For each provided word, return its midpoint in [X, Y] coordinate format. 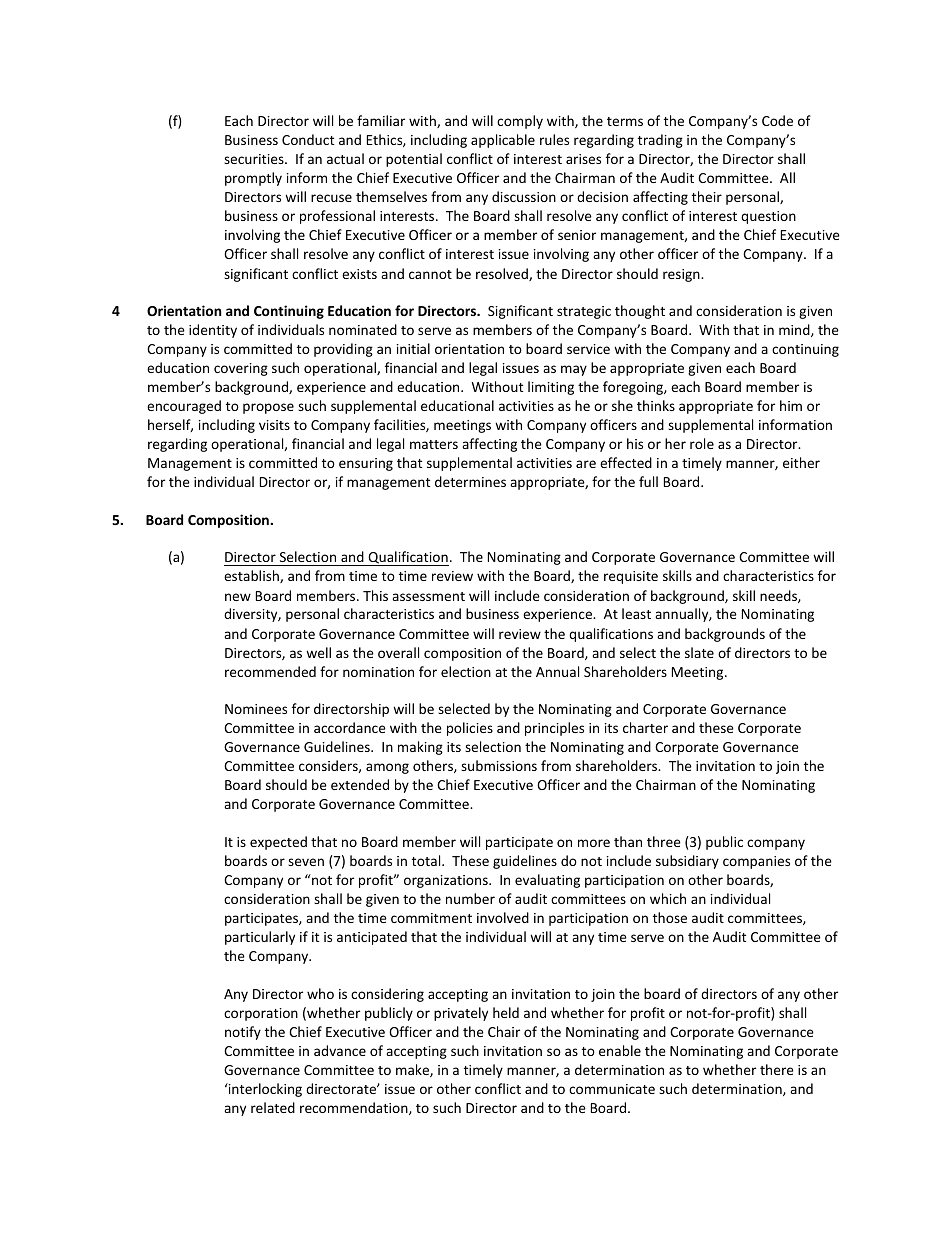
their [707, 196]
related [273, 1107]
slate [699, 652]
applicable [503, 141]
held [506, 1012]
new [238, 597]
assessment [428, 596]
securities [255, 159]
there [777, 1069]
